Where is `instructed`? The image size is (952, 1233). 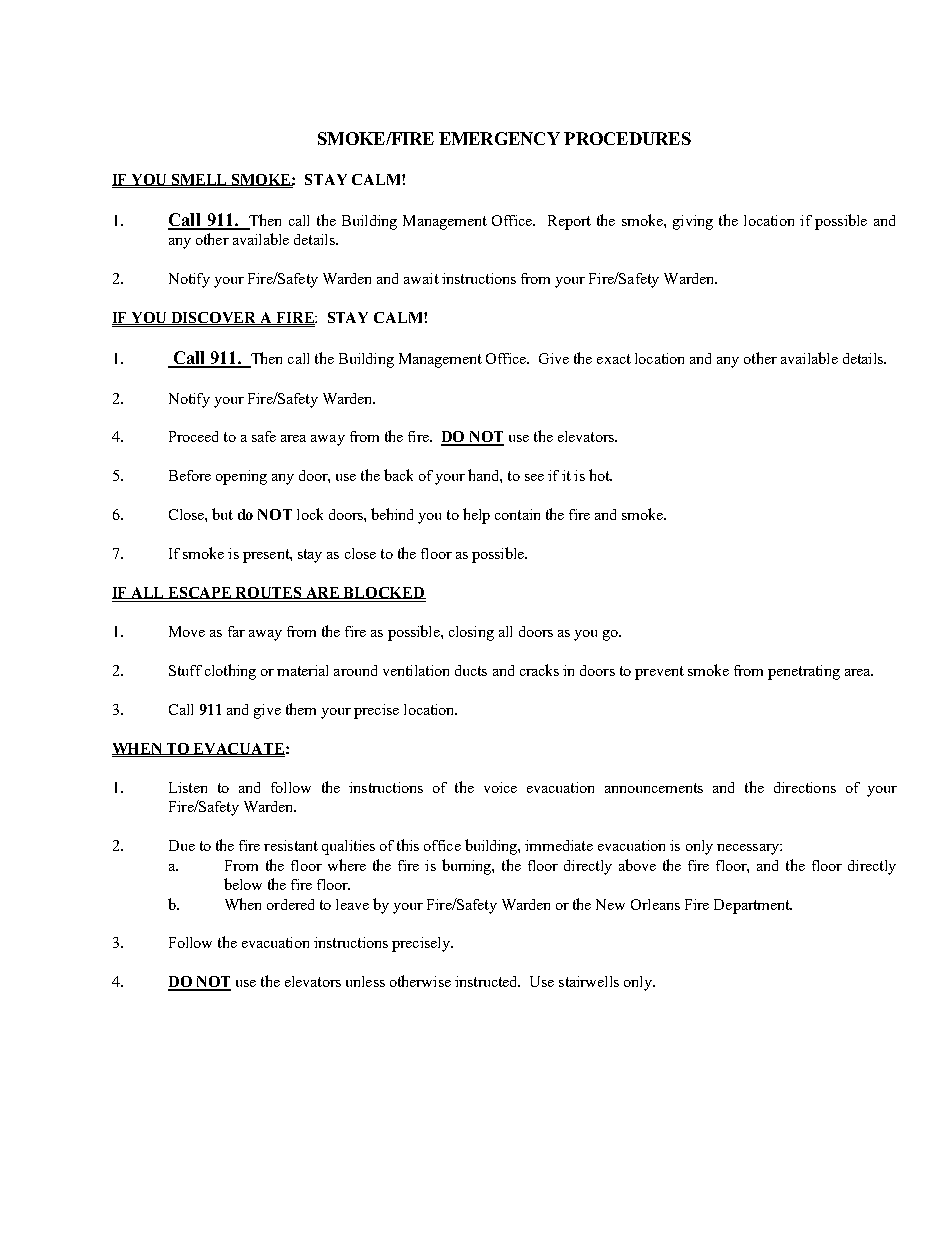
instructed is located at coordinates (487, 981).
